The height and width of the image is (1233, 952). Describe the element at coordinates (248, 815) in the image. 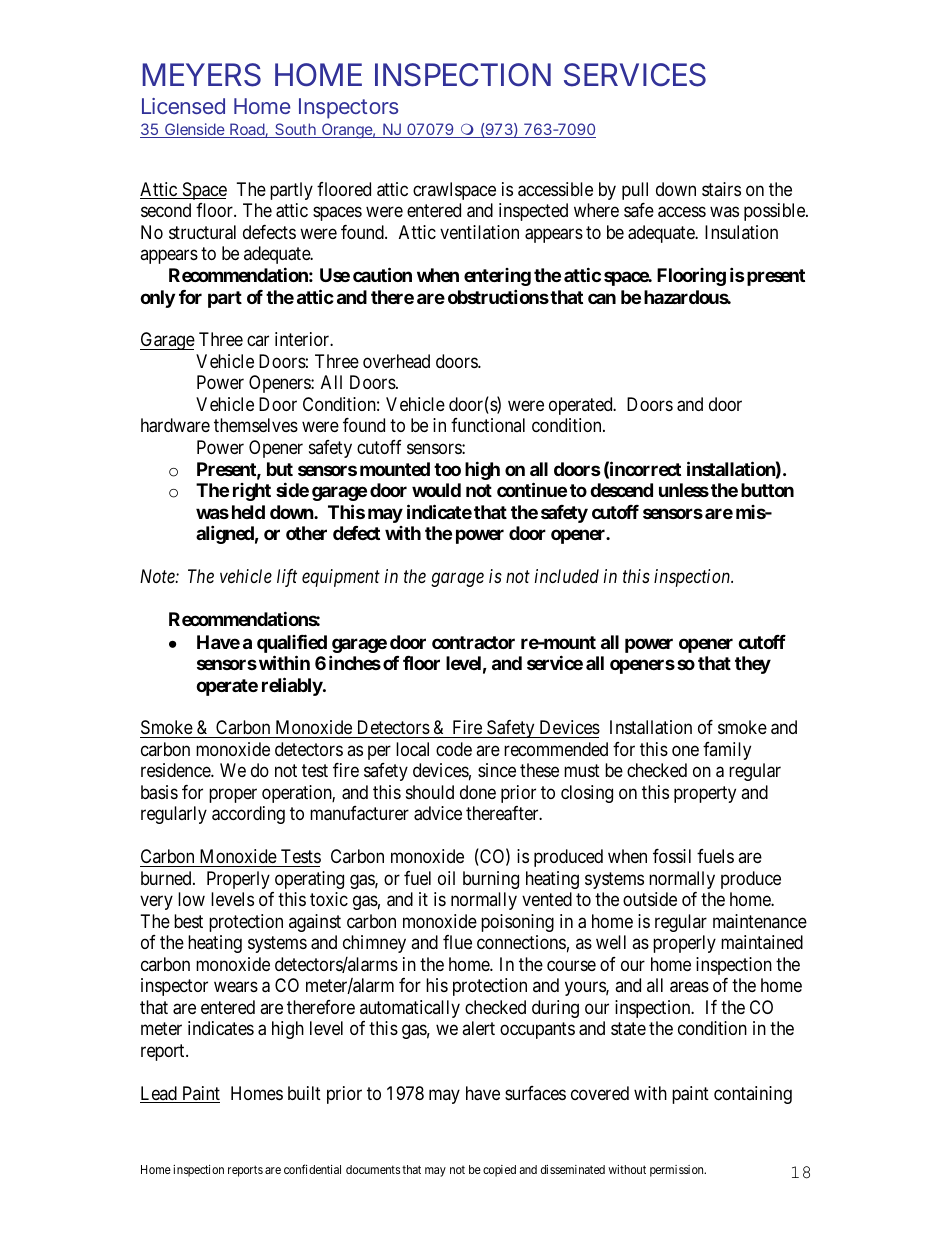

I see `according` at that location.
